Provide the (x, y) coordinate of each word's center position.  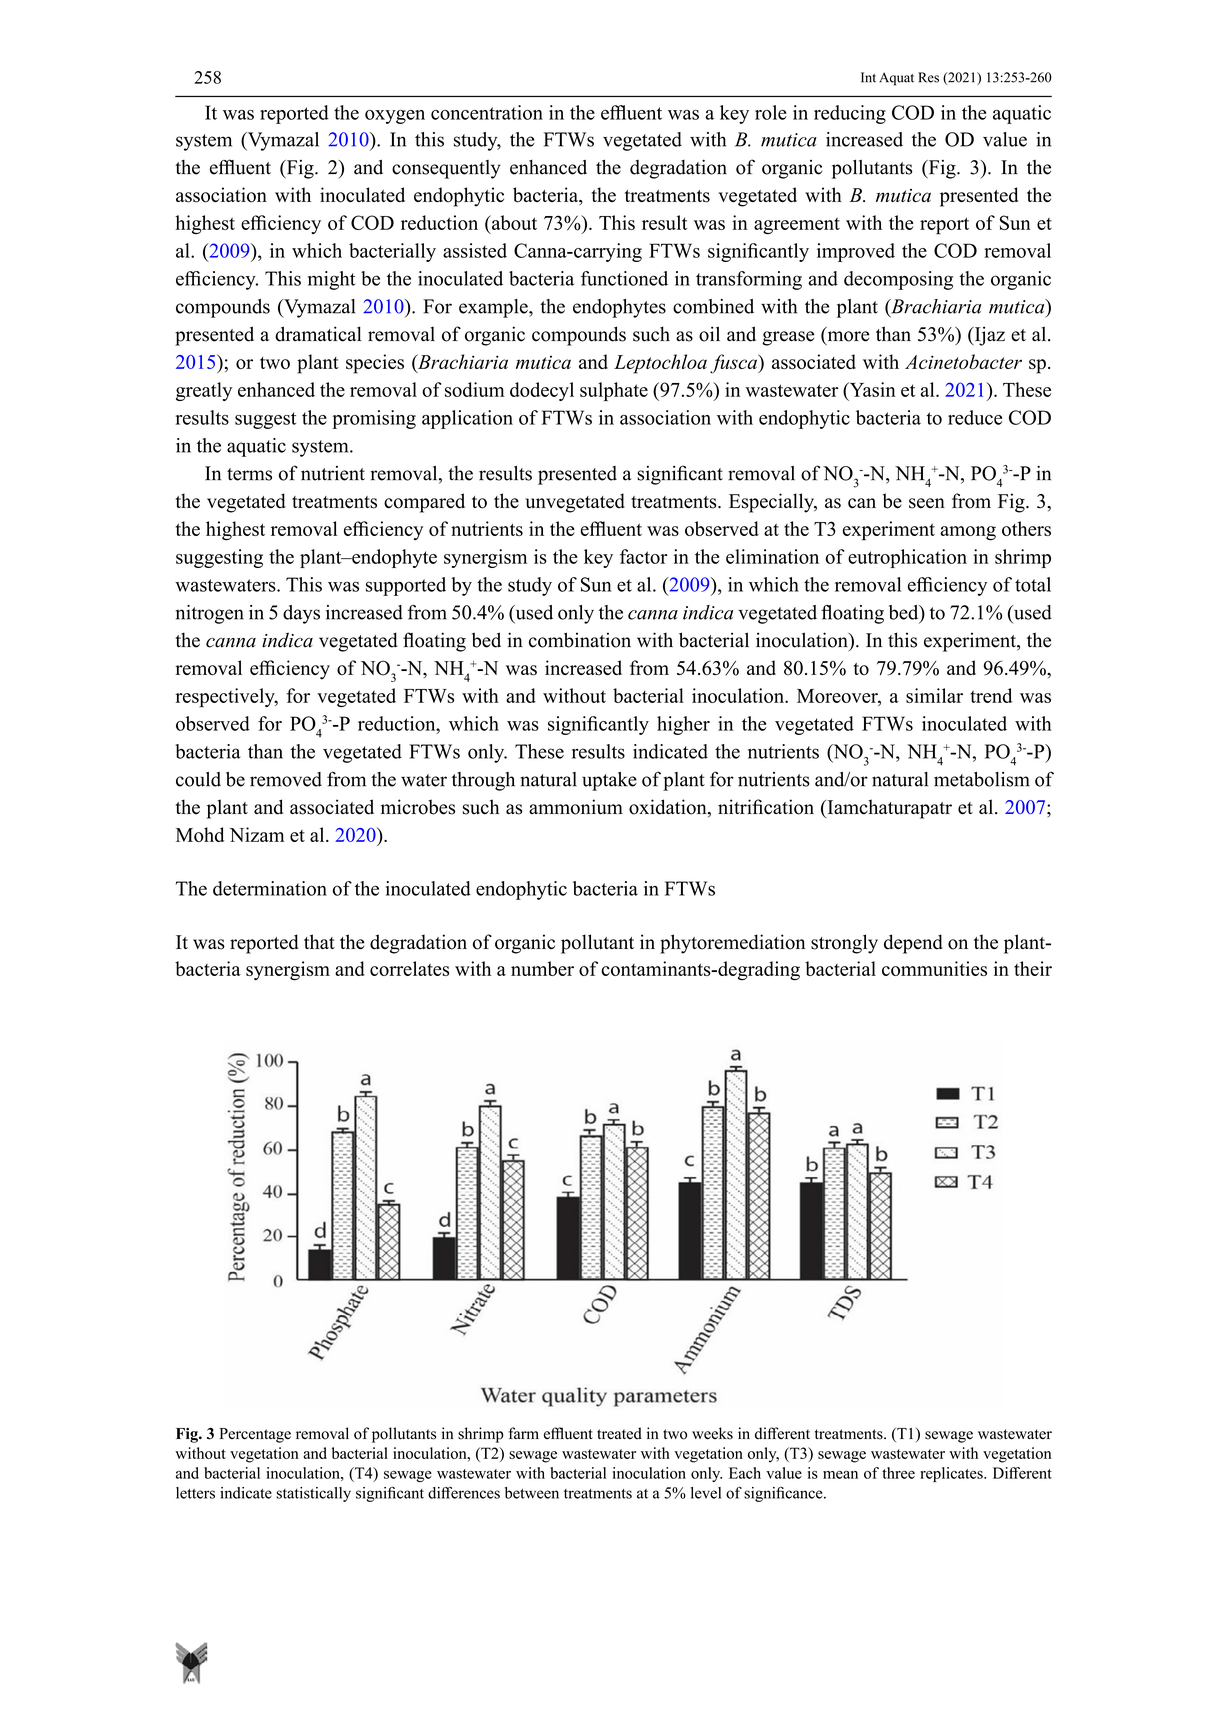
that (319, 941)
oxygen (395, 117)
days (301, 614)
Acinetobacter (963, 361)
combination (580, 640)
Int (868, 77)
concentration (487, 112)
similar (934, 695)
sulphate (614, 391)
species (375, 364)
